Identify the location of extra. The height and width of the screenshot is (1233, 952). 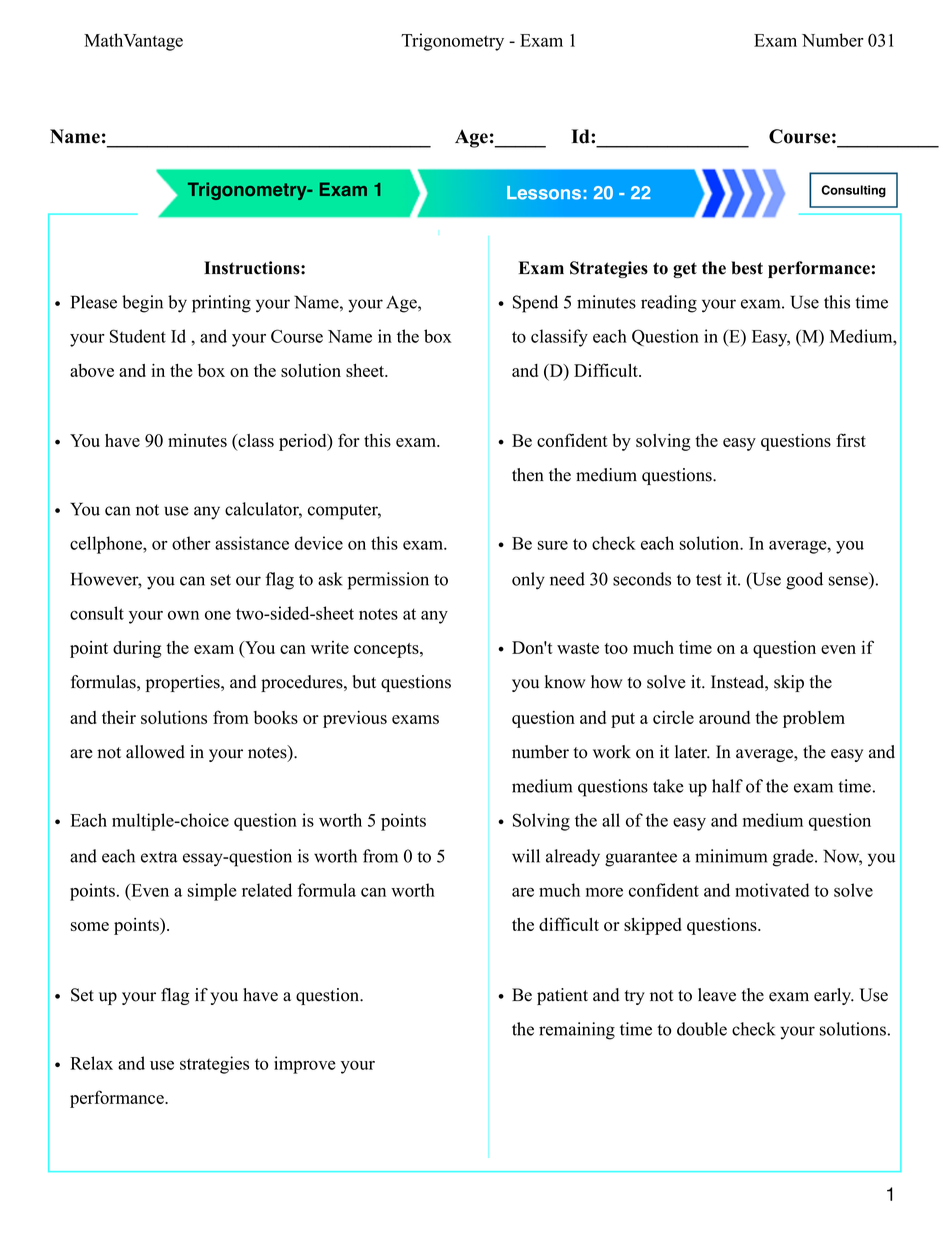
(159, 857).
